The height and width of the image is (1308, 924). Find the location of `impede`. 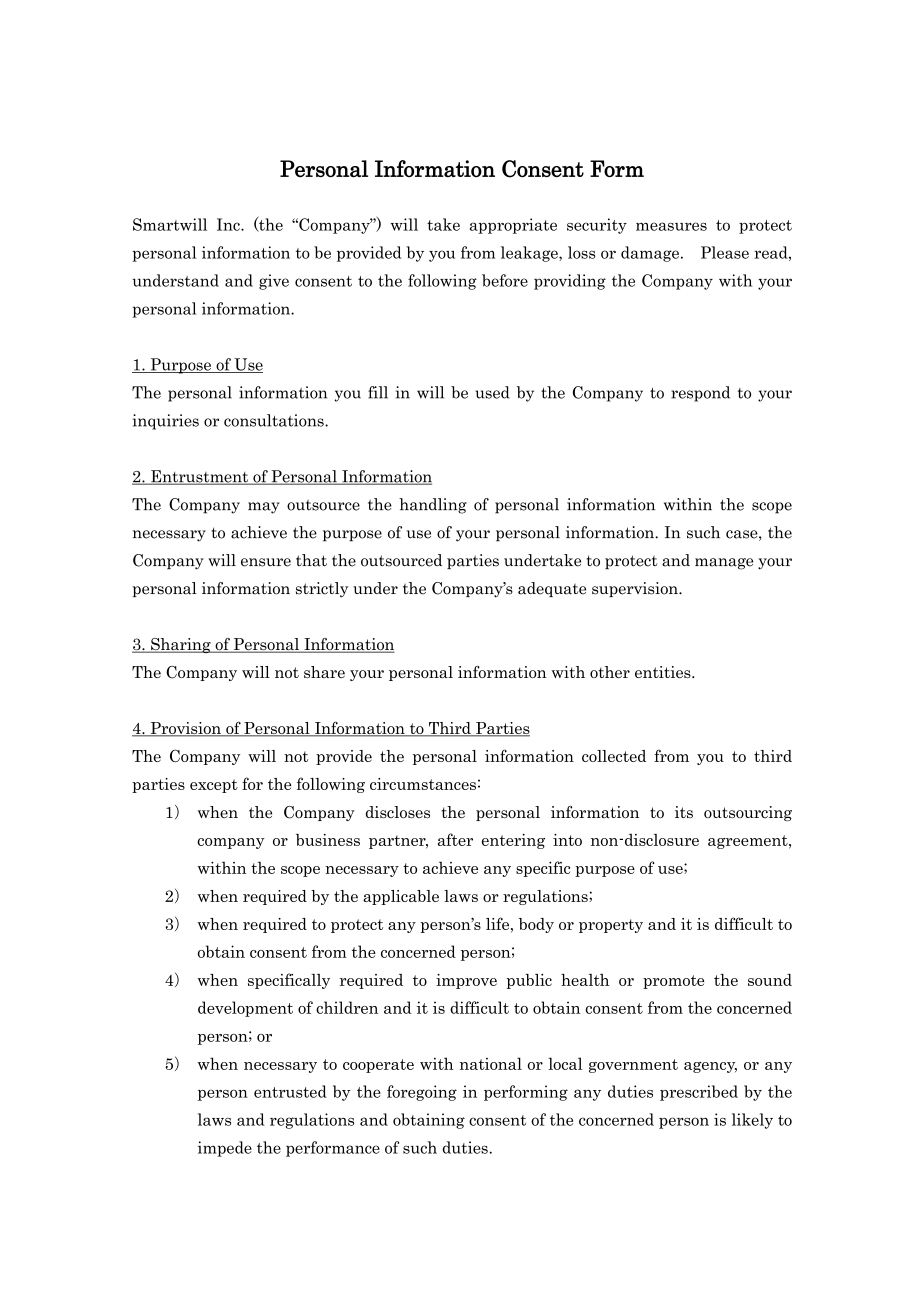

impede is located at coordinates (225, 1149).
